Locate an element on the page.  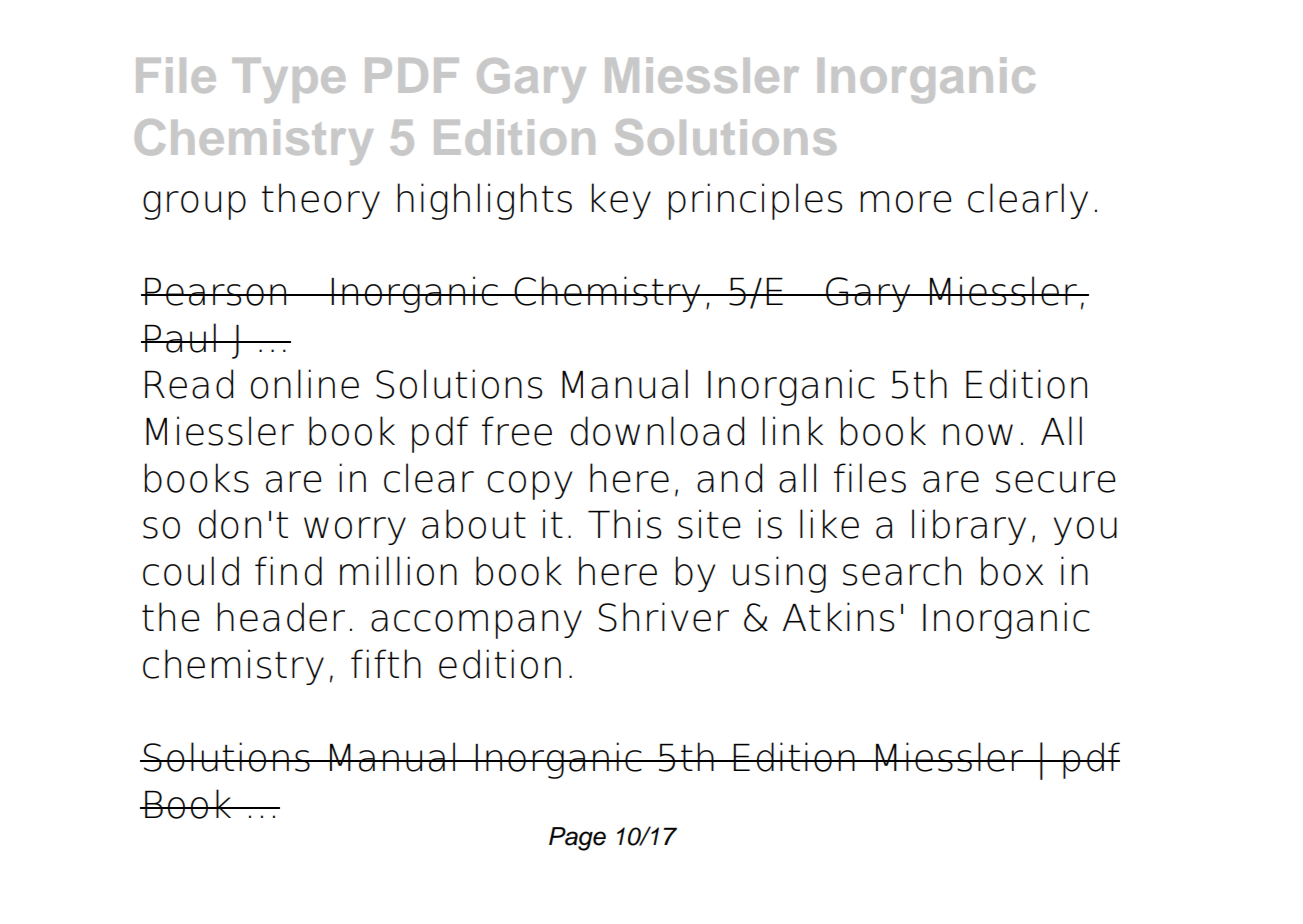
online is located at coordinates (305, 384).
